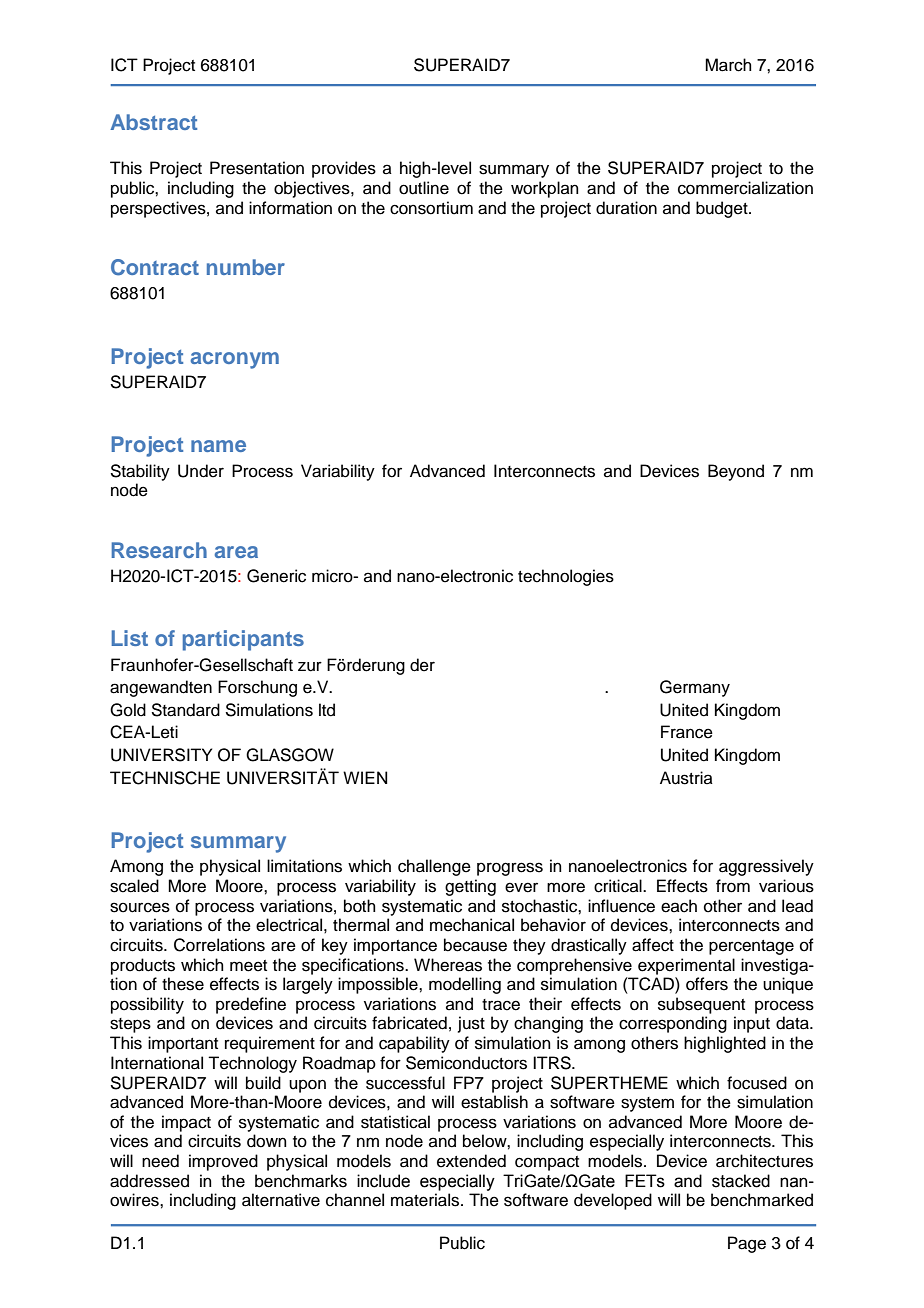 The width and height of the screenshot is (924, 1308). I want to click on technologies, so click(566, 577).
